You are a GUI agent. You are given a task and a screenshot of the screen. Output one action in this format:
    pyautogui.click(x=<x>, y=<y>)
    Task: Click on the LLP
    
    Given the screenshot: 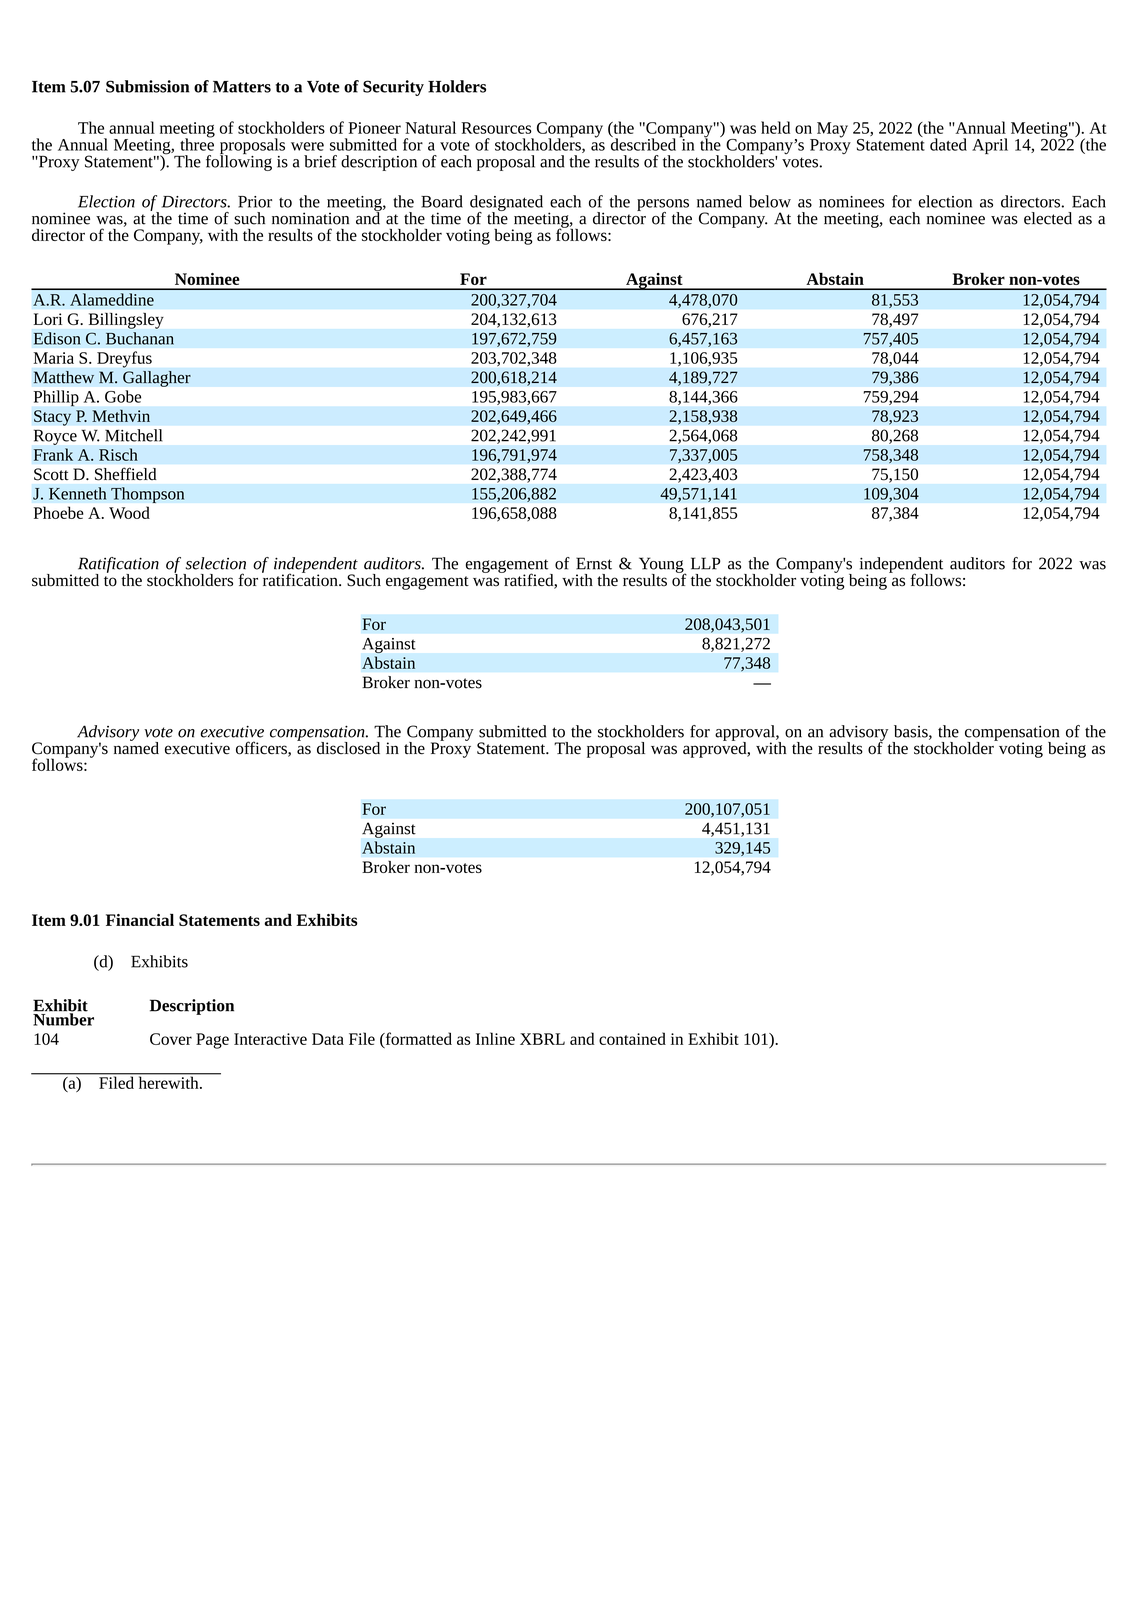 What is the action you would take?
    pyautogui.click(x=705, y=563)
